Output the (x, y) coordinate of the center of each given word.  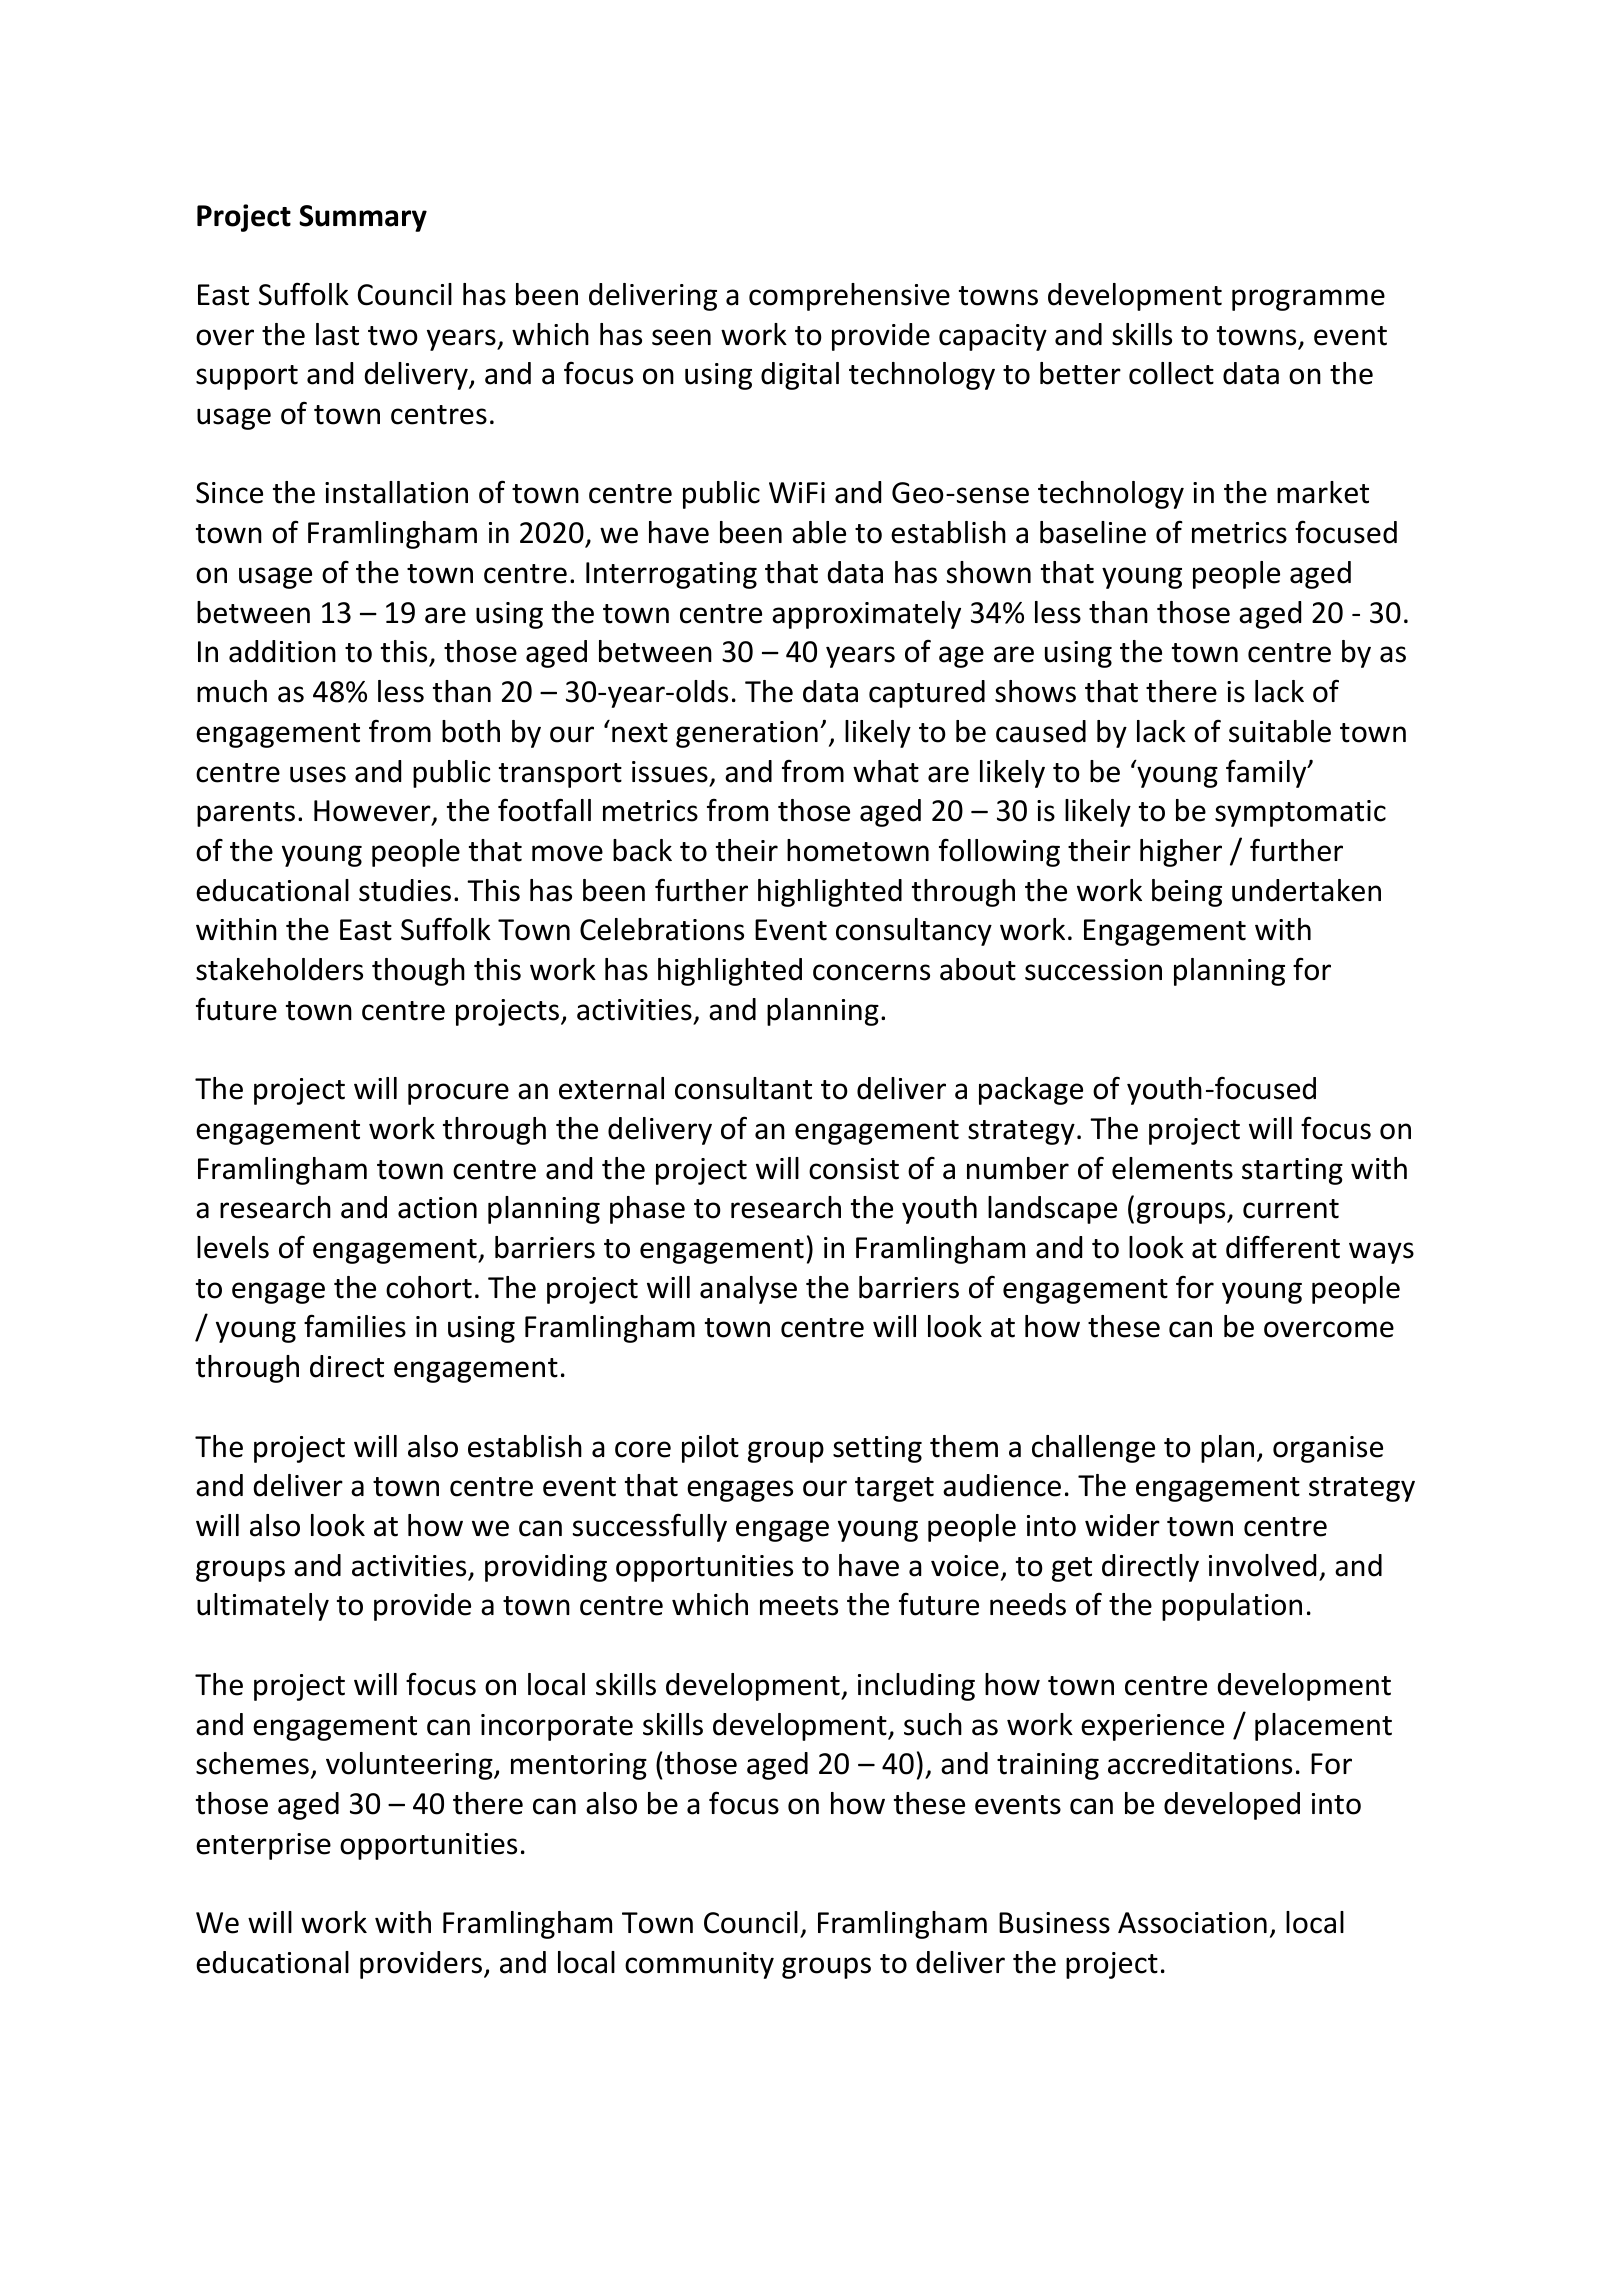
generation (747, 734)
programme (1308, 300)
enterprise (263, 1846)
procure (458, 1094)
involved (1262, 1565)
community (699, 1965)
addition (282, 651)
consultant (743, 1088)
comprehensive (849, 297)
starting (1292, 1171)
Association (1192, 1923)
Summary (363, 218)
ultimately (263, 1607)
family (1267, 773)
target (894, 1489)
